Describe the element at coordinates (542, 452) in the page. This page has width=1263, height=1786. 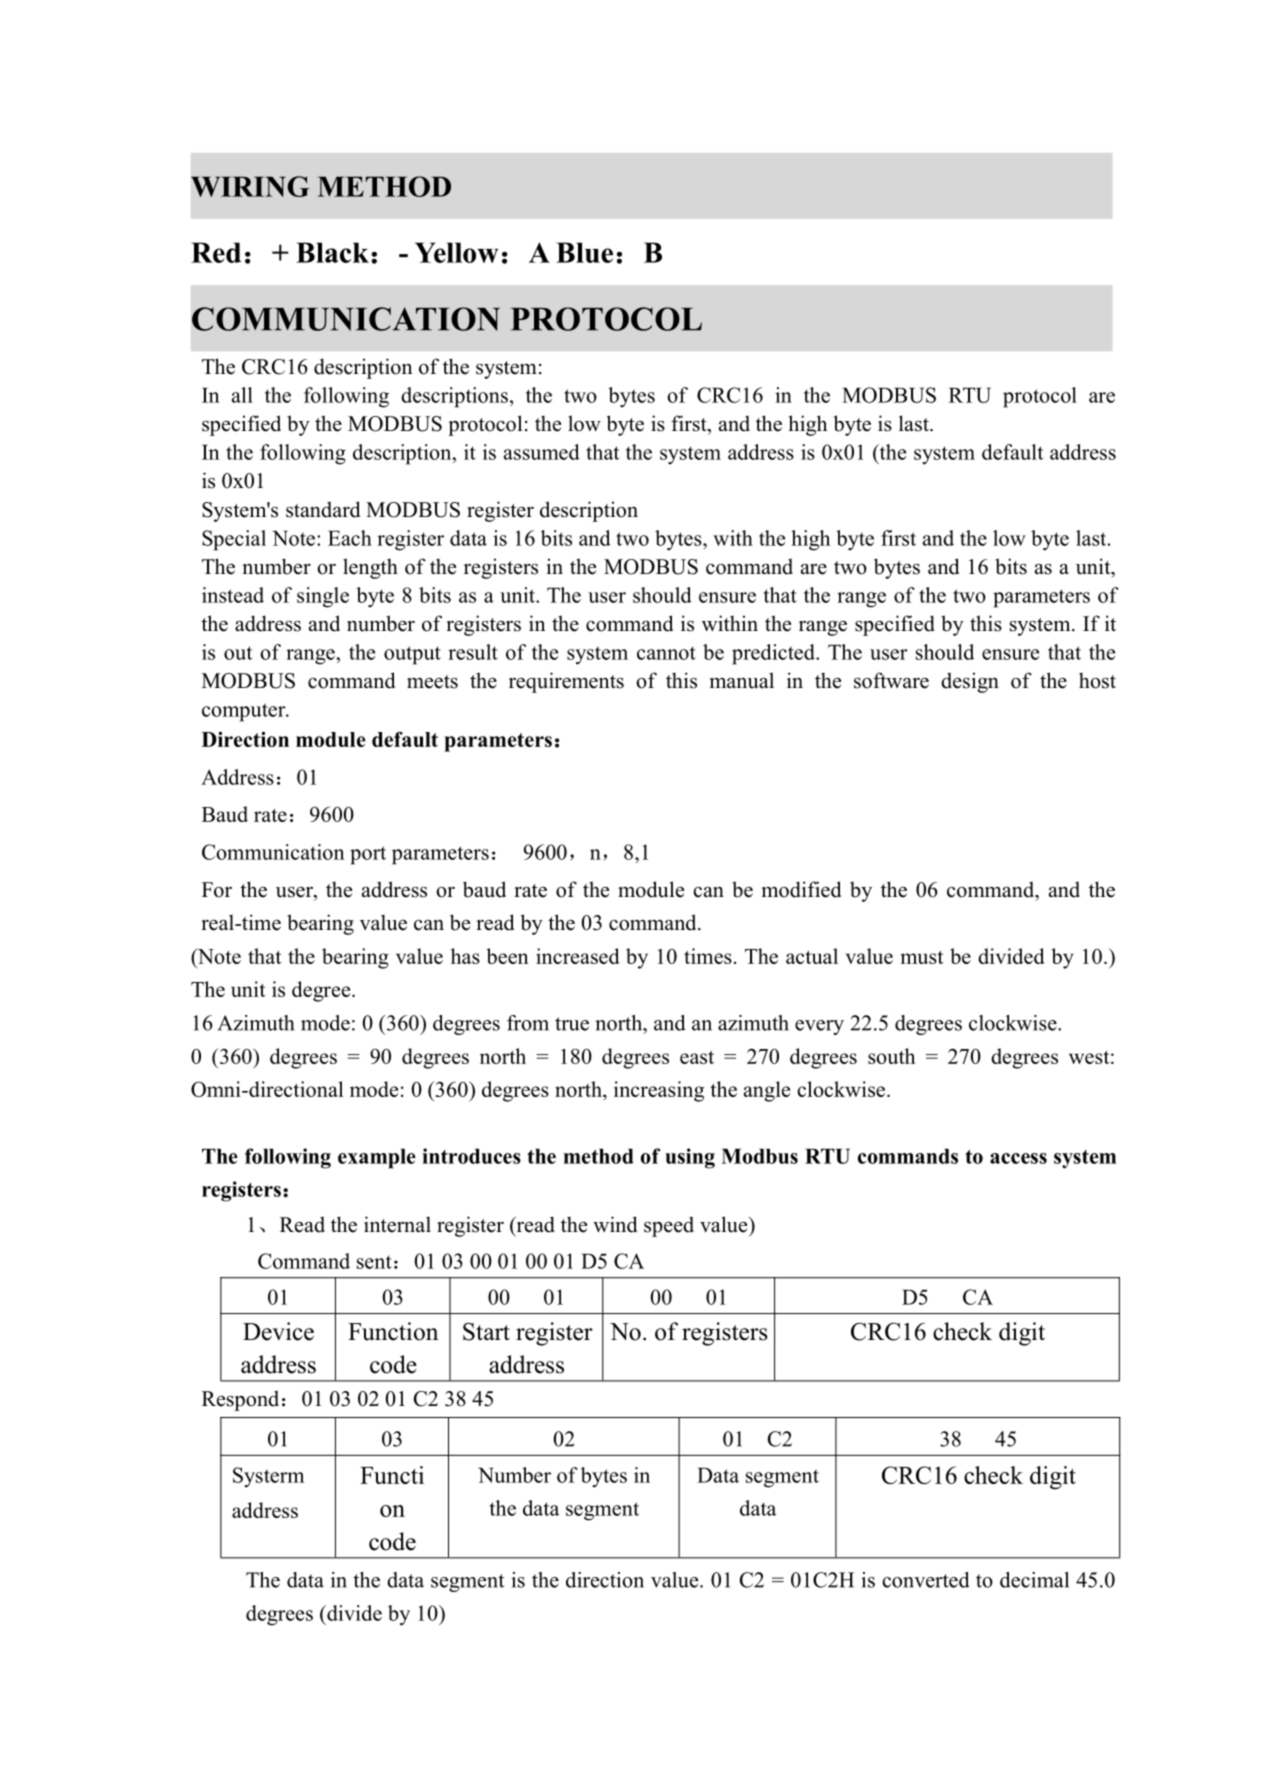
I see `assumed` at that location.
